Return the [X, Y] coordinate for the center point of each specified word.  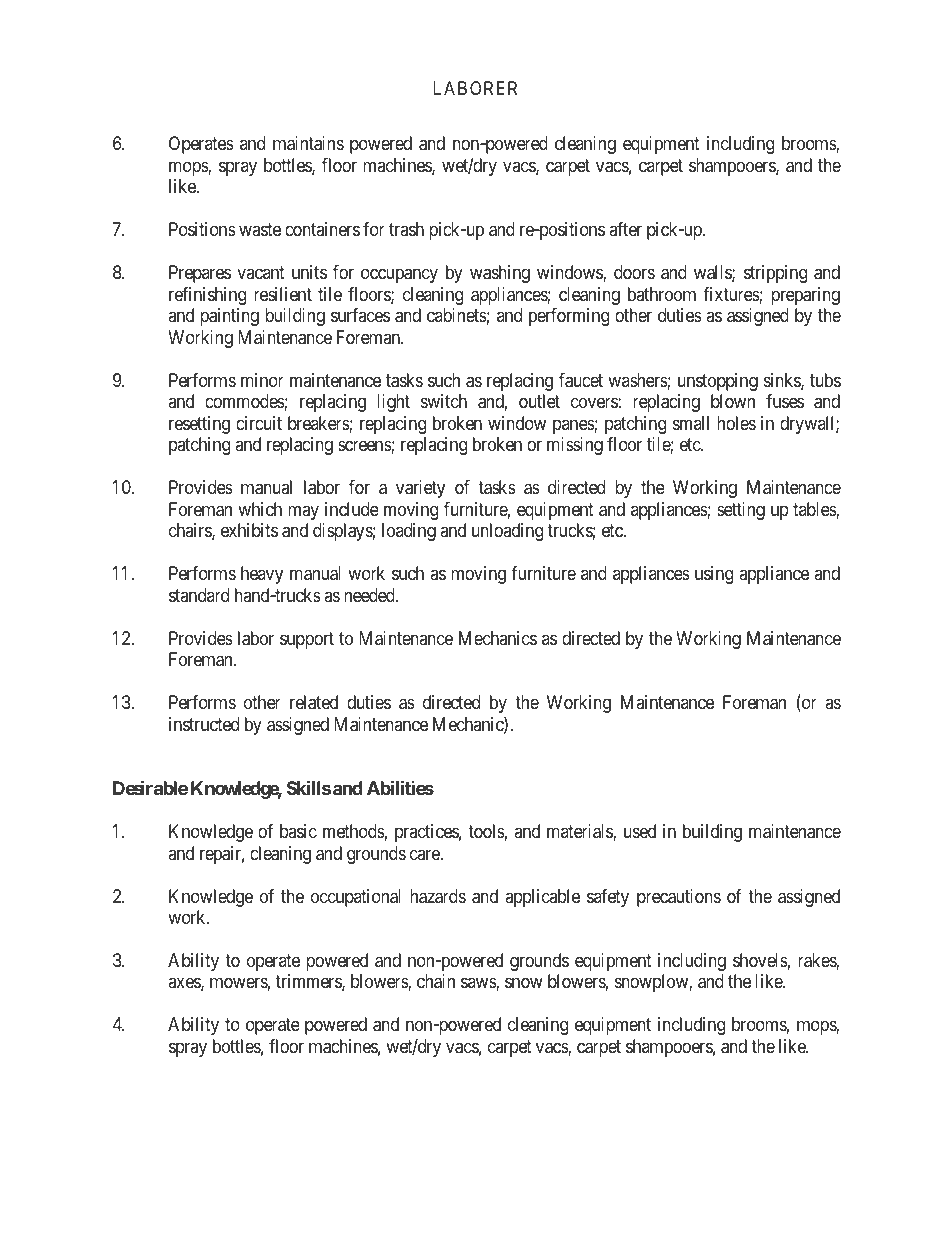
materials [580, 832]
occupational [356, 898]
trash [406, 229]
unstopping [718, 382]
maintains [308, 143]
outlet [539, 401]
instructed [204, 724]
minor [262, 380]
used [640, 831]
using [714, 575]
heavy [262, 575]
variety [420, 489]
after [625, 229]
